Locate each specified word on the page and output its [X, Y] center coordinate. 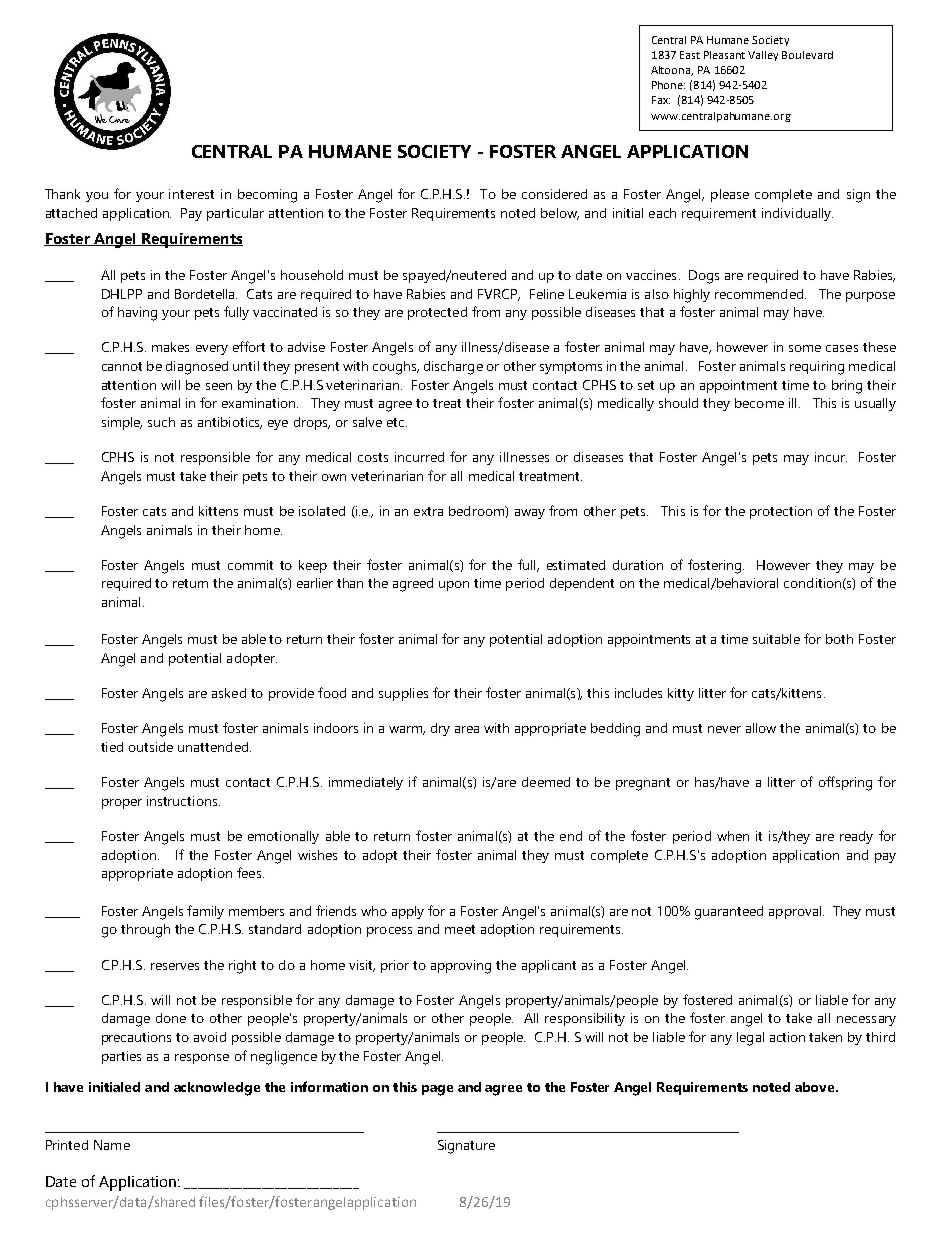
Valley [763, 56]
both [839, 639]
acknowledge [217, 1089]
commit [250, 565]
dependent [582, 584]
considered [554, 194]
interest [191, 194]
